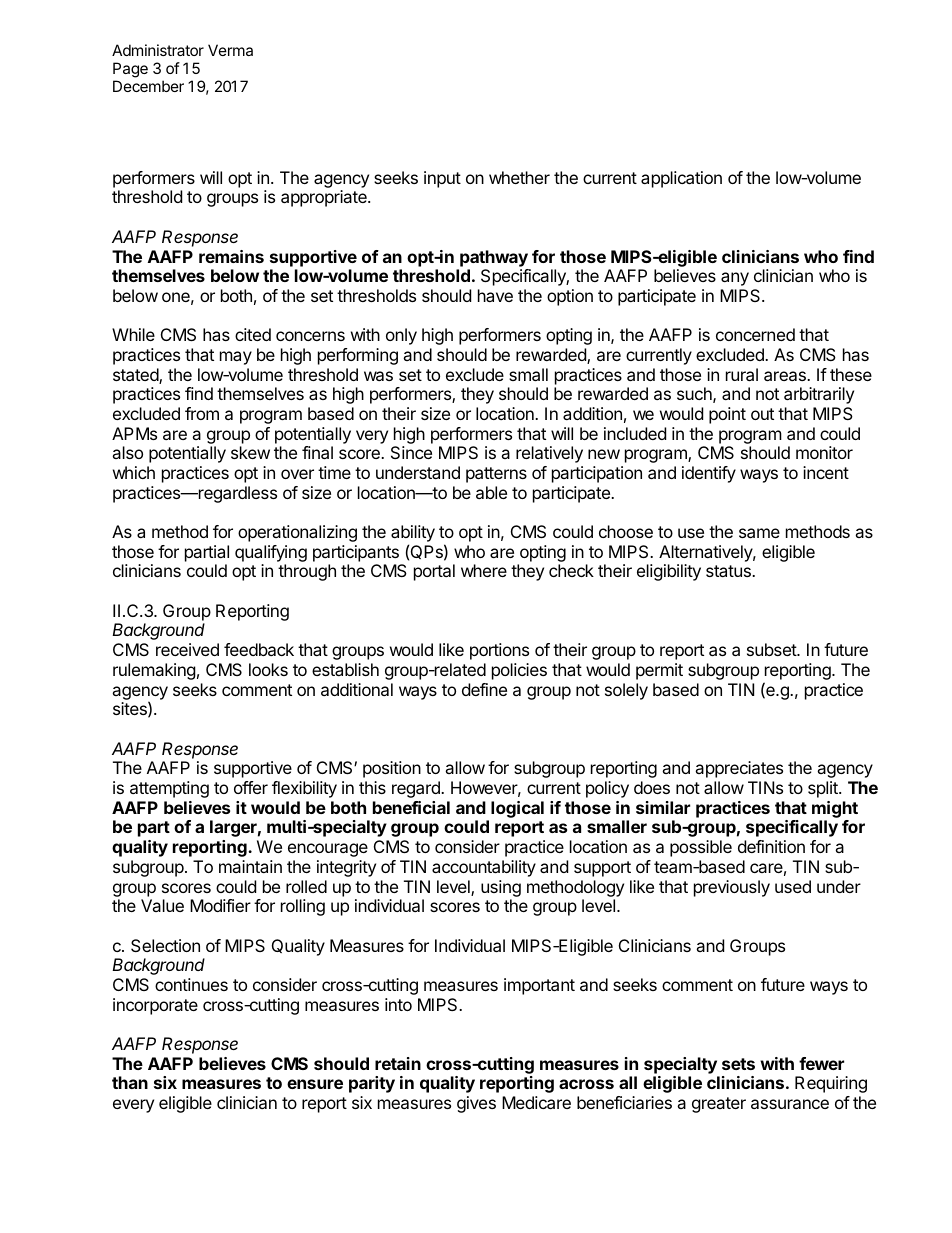 This page has height=1233, width=952. Describe the element at coordinates (230, 50) in the page. I see `Verma` at that location.
